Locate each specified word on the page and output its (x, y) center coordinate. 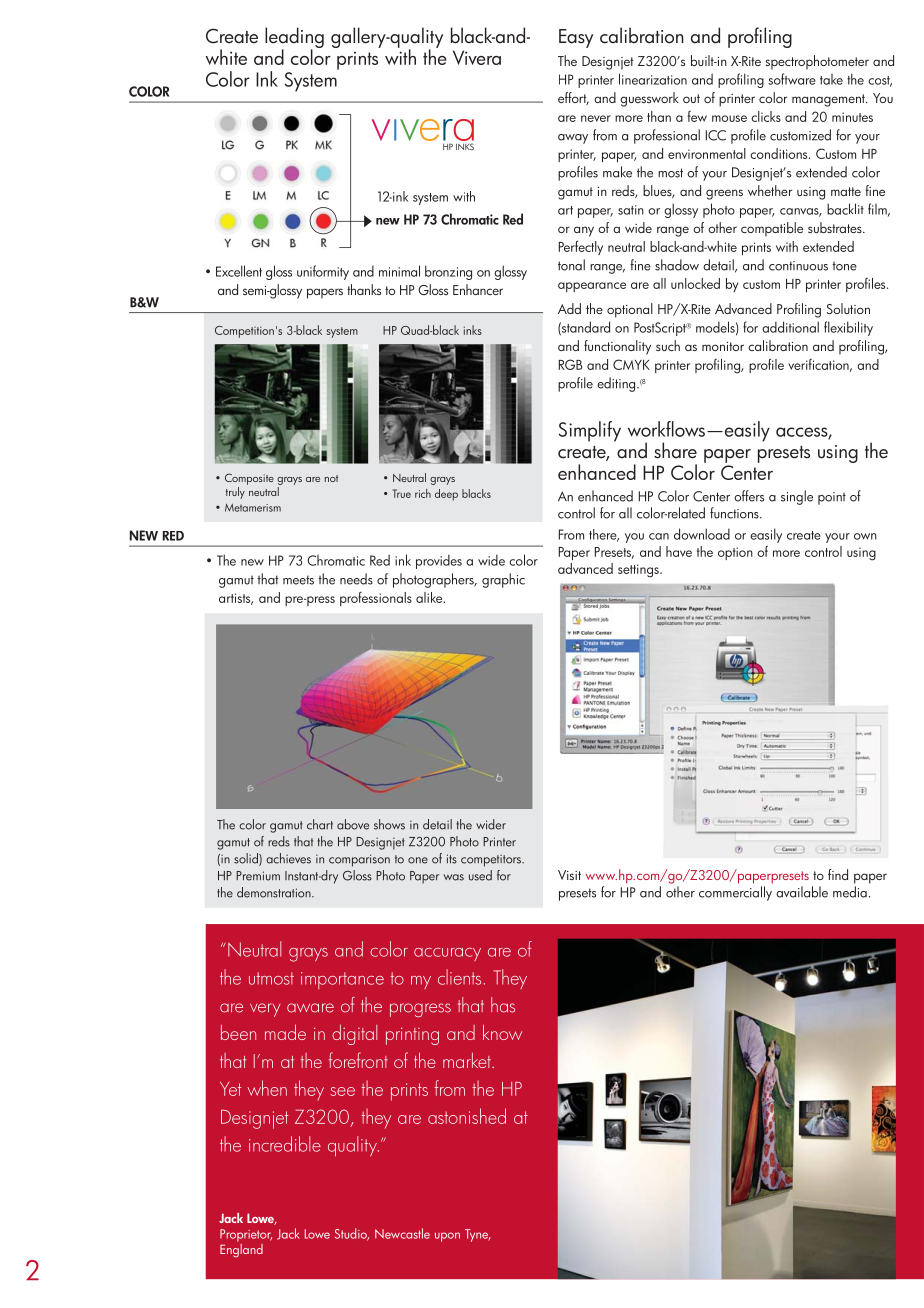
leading (294, 39)
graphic (503, 580)
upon (447, 1237)
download (702, 534)
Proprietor (246, 1235)
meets (298, 580)
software (792, 79)
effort (573, 98)
